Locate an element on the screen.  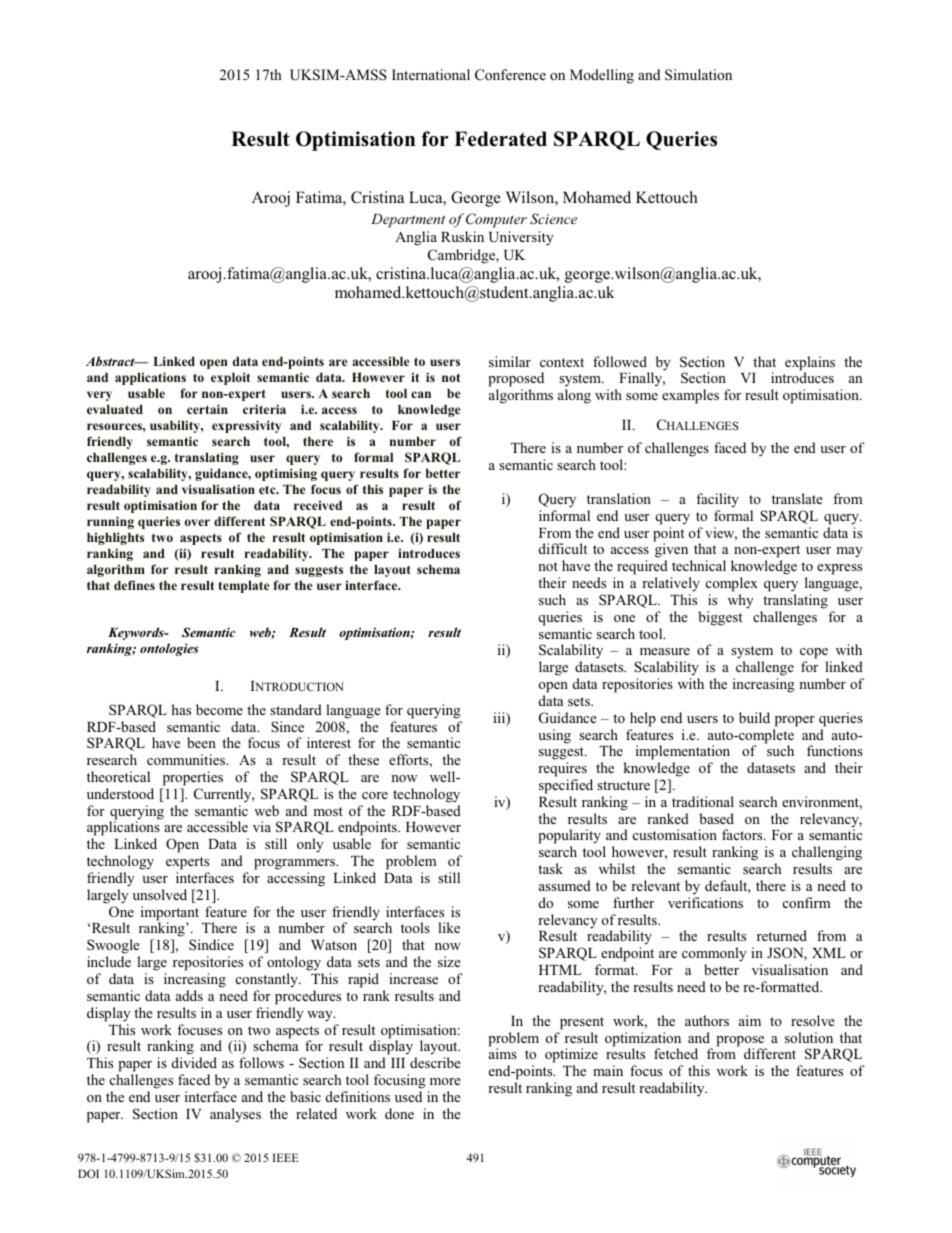
Federated is located at coordinates (500, 139).
